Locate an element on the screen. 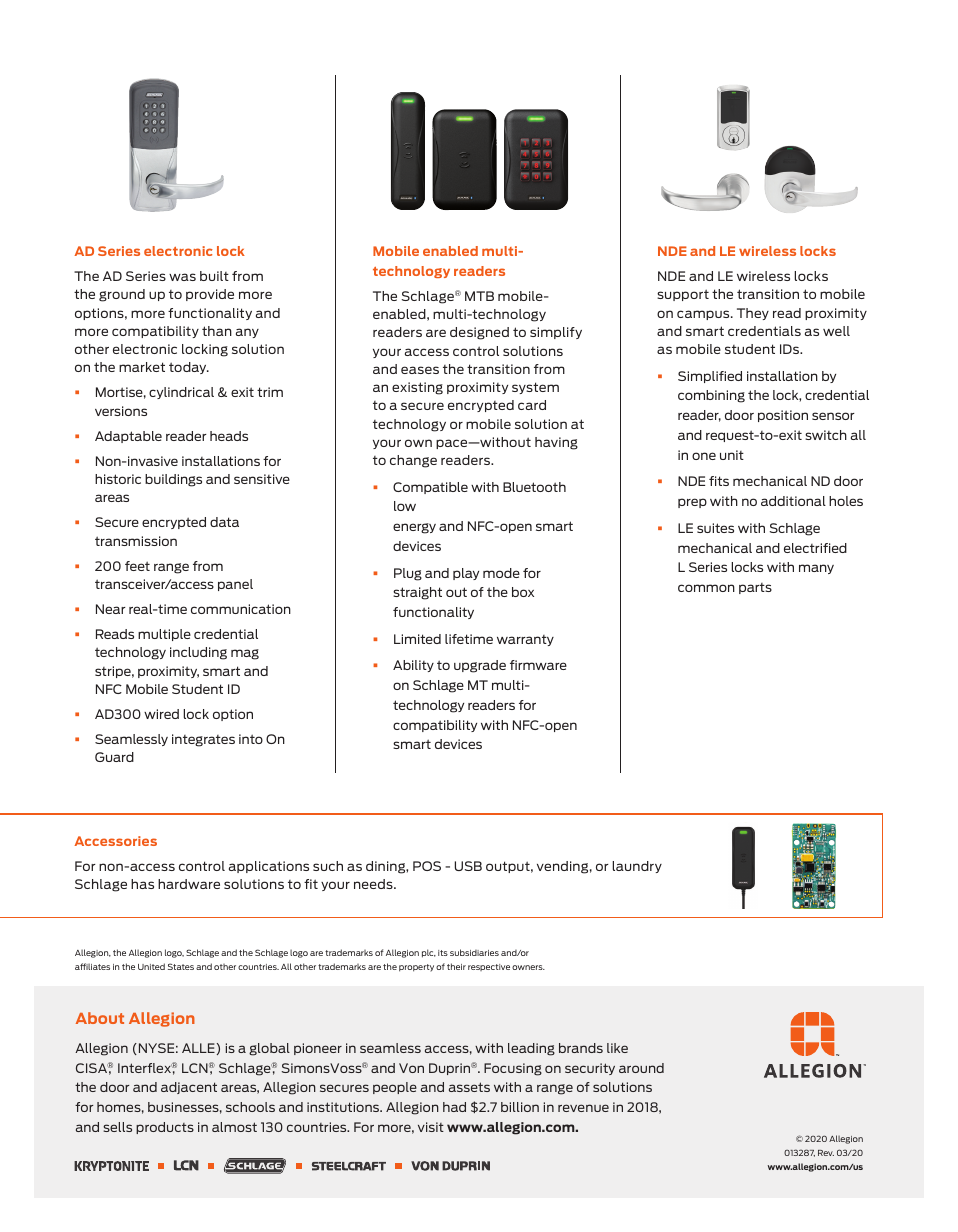 Image resolution: width=958 pixels, height=1232 pixels. hardware is located at coordinates (189, 884).
